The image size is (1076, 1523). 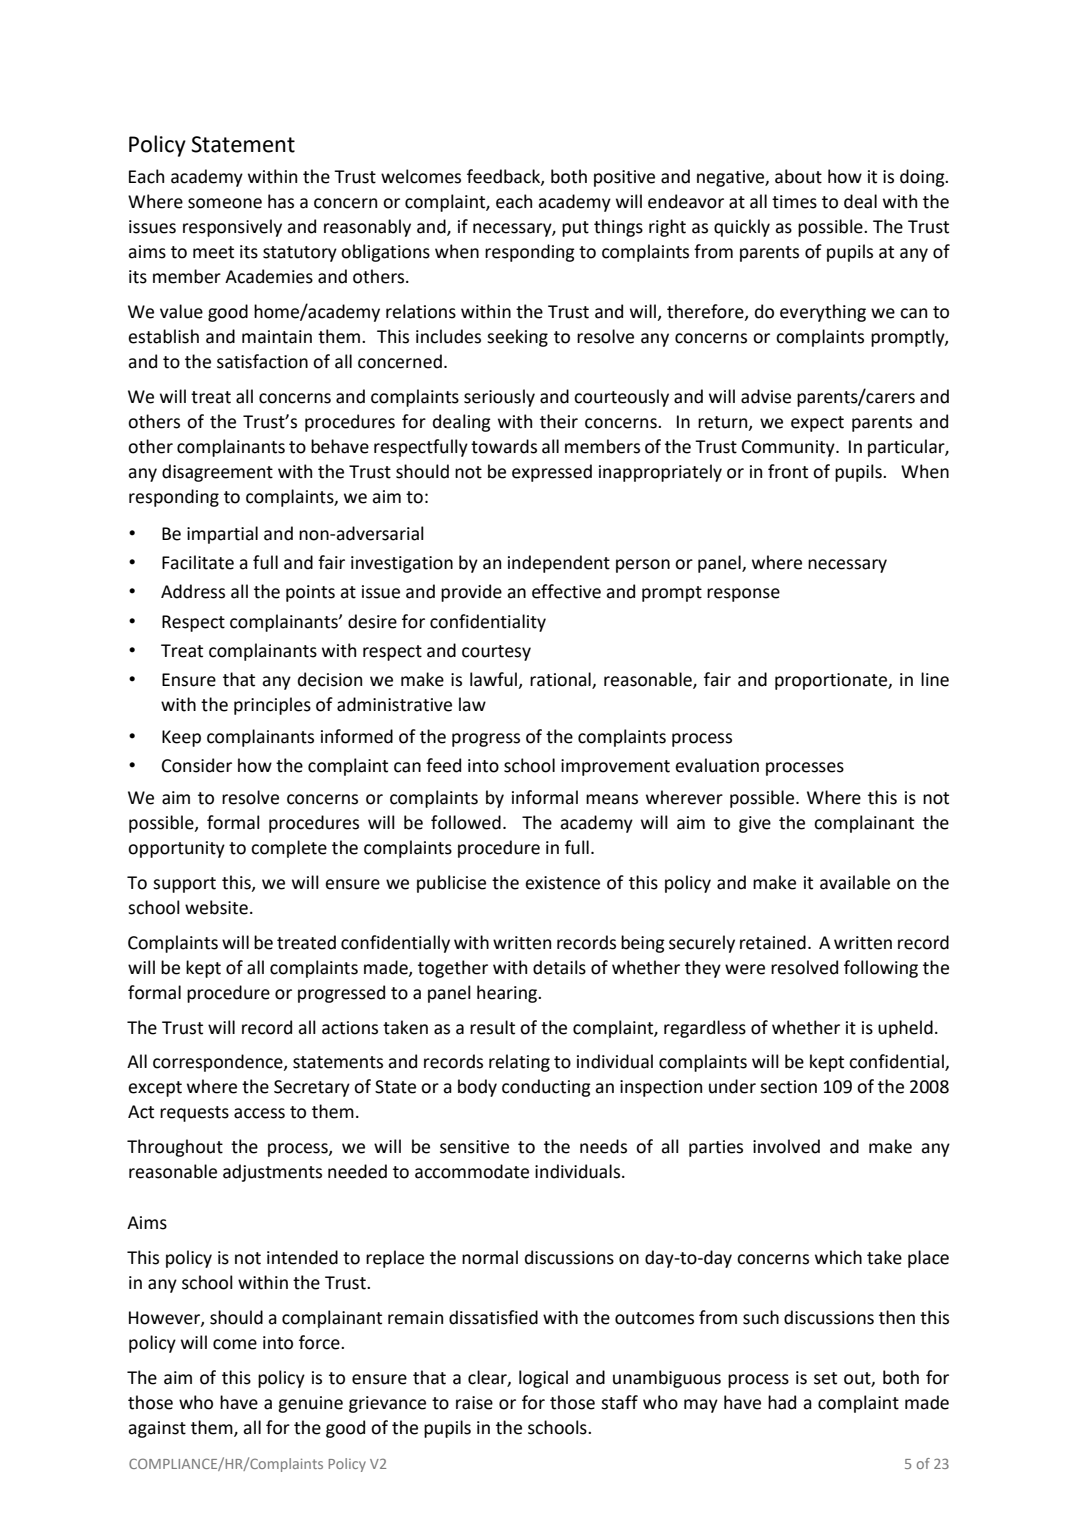 I want to click on means, so click(x=612, y=799).
